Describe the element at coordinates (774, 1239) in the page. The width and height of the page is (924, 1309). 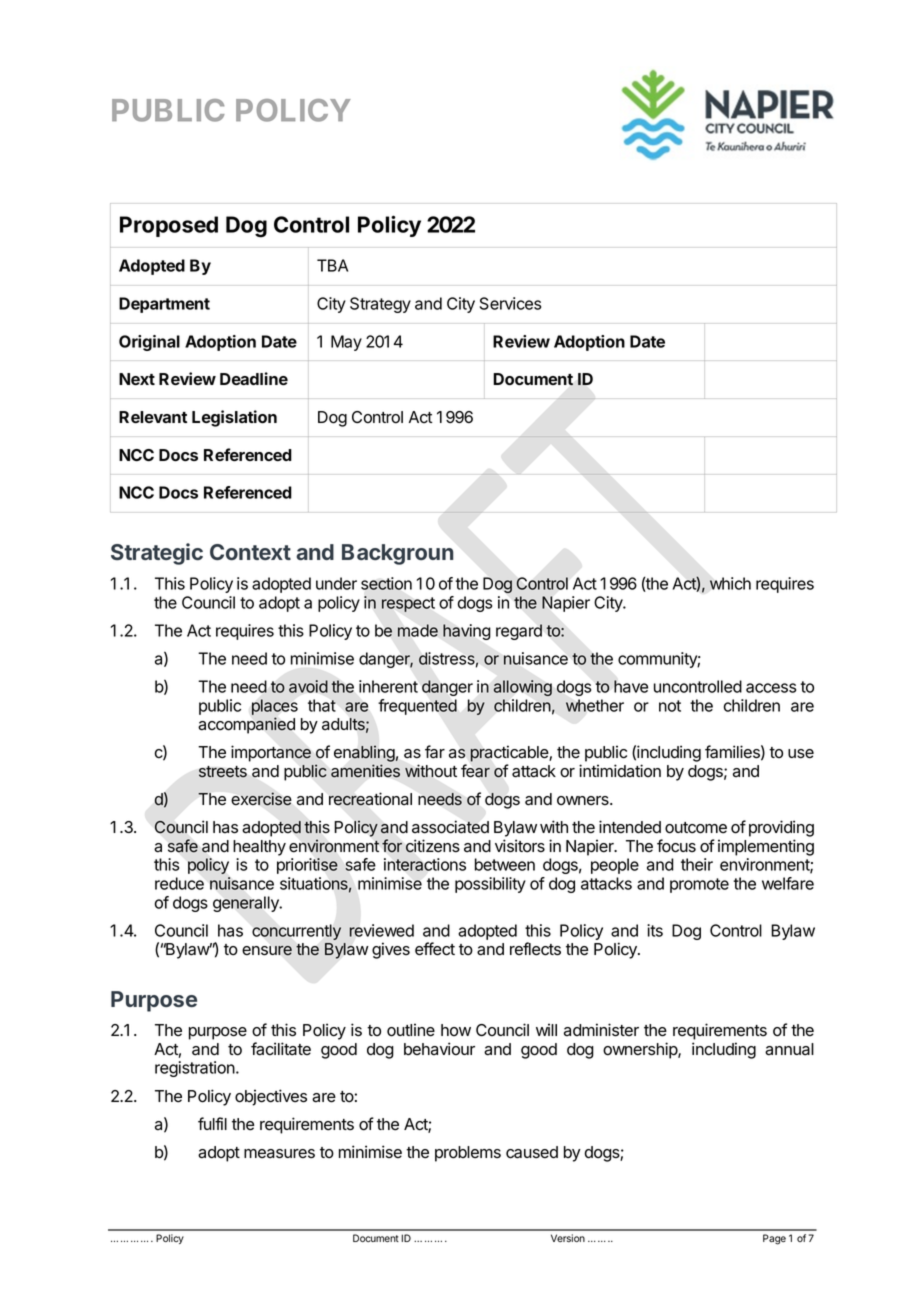
I see `Page` at that location.
